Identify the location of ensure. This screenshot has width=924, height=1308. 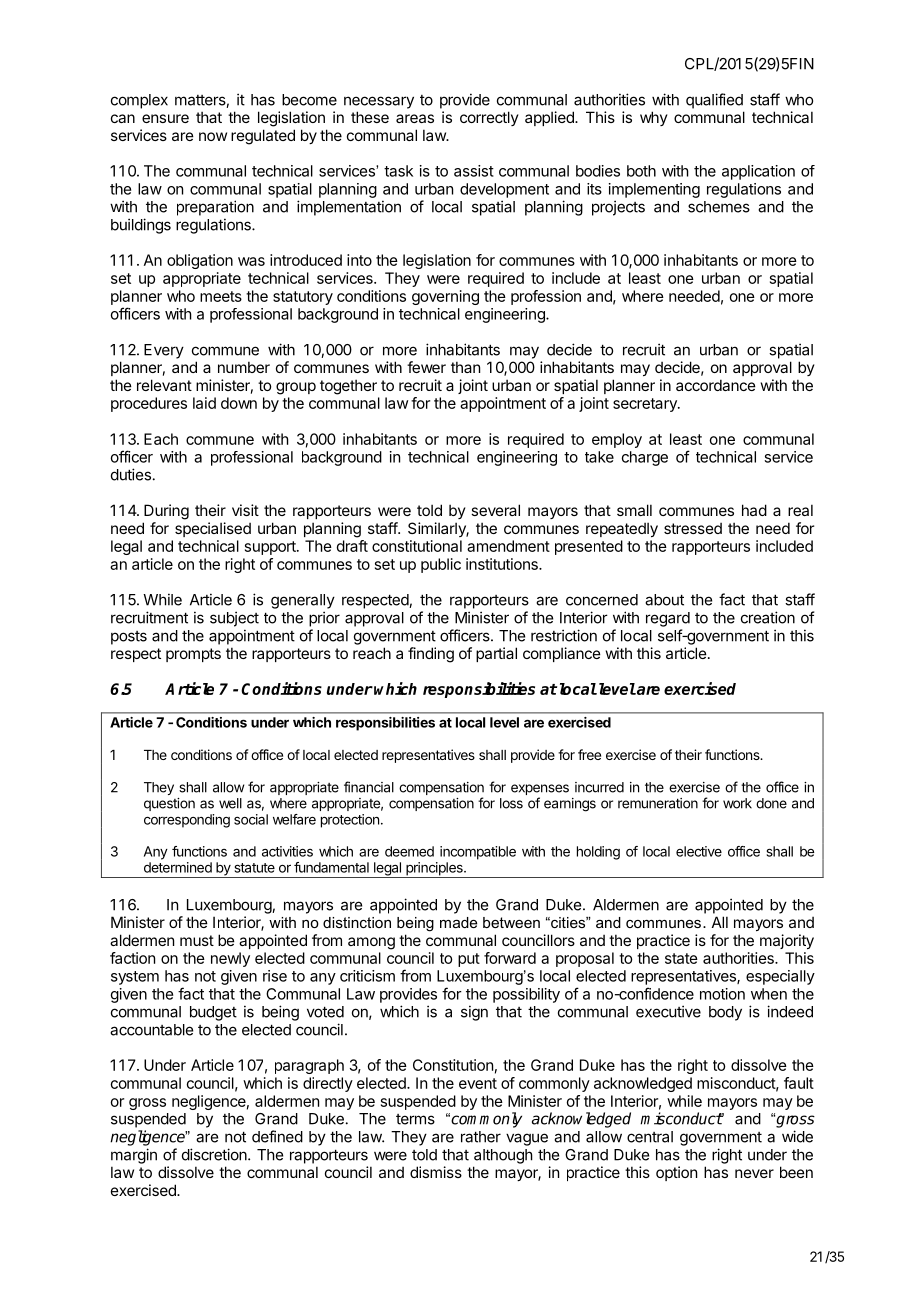
(165, 118).
